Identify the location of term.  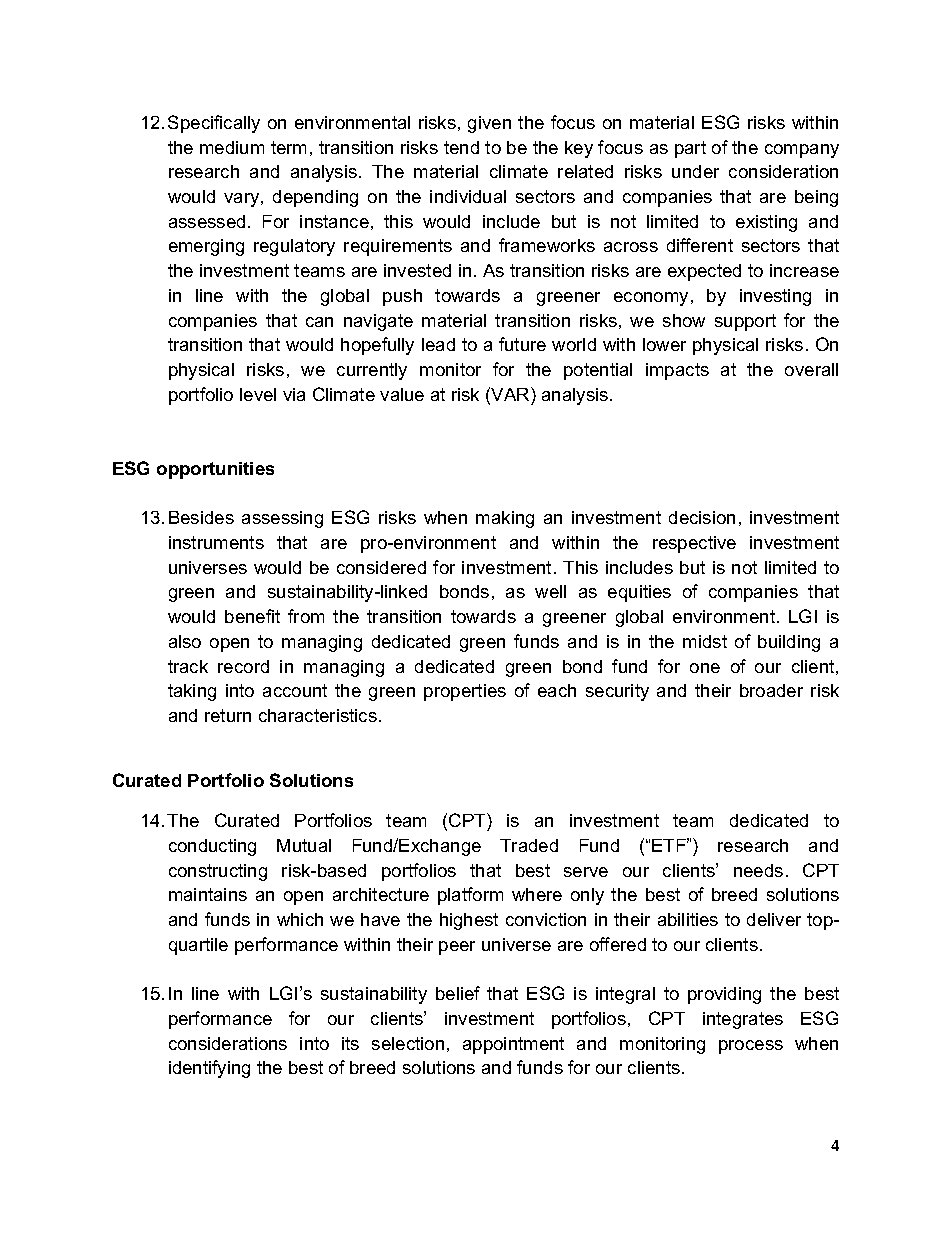
(288, 147).
